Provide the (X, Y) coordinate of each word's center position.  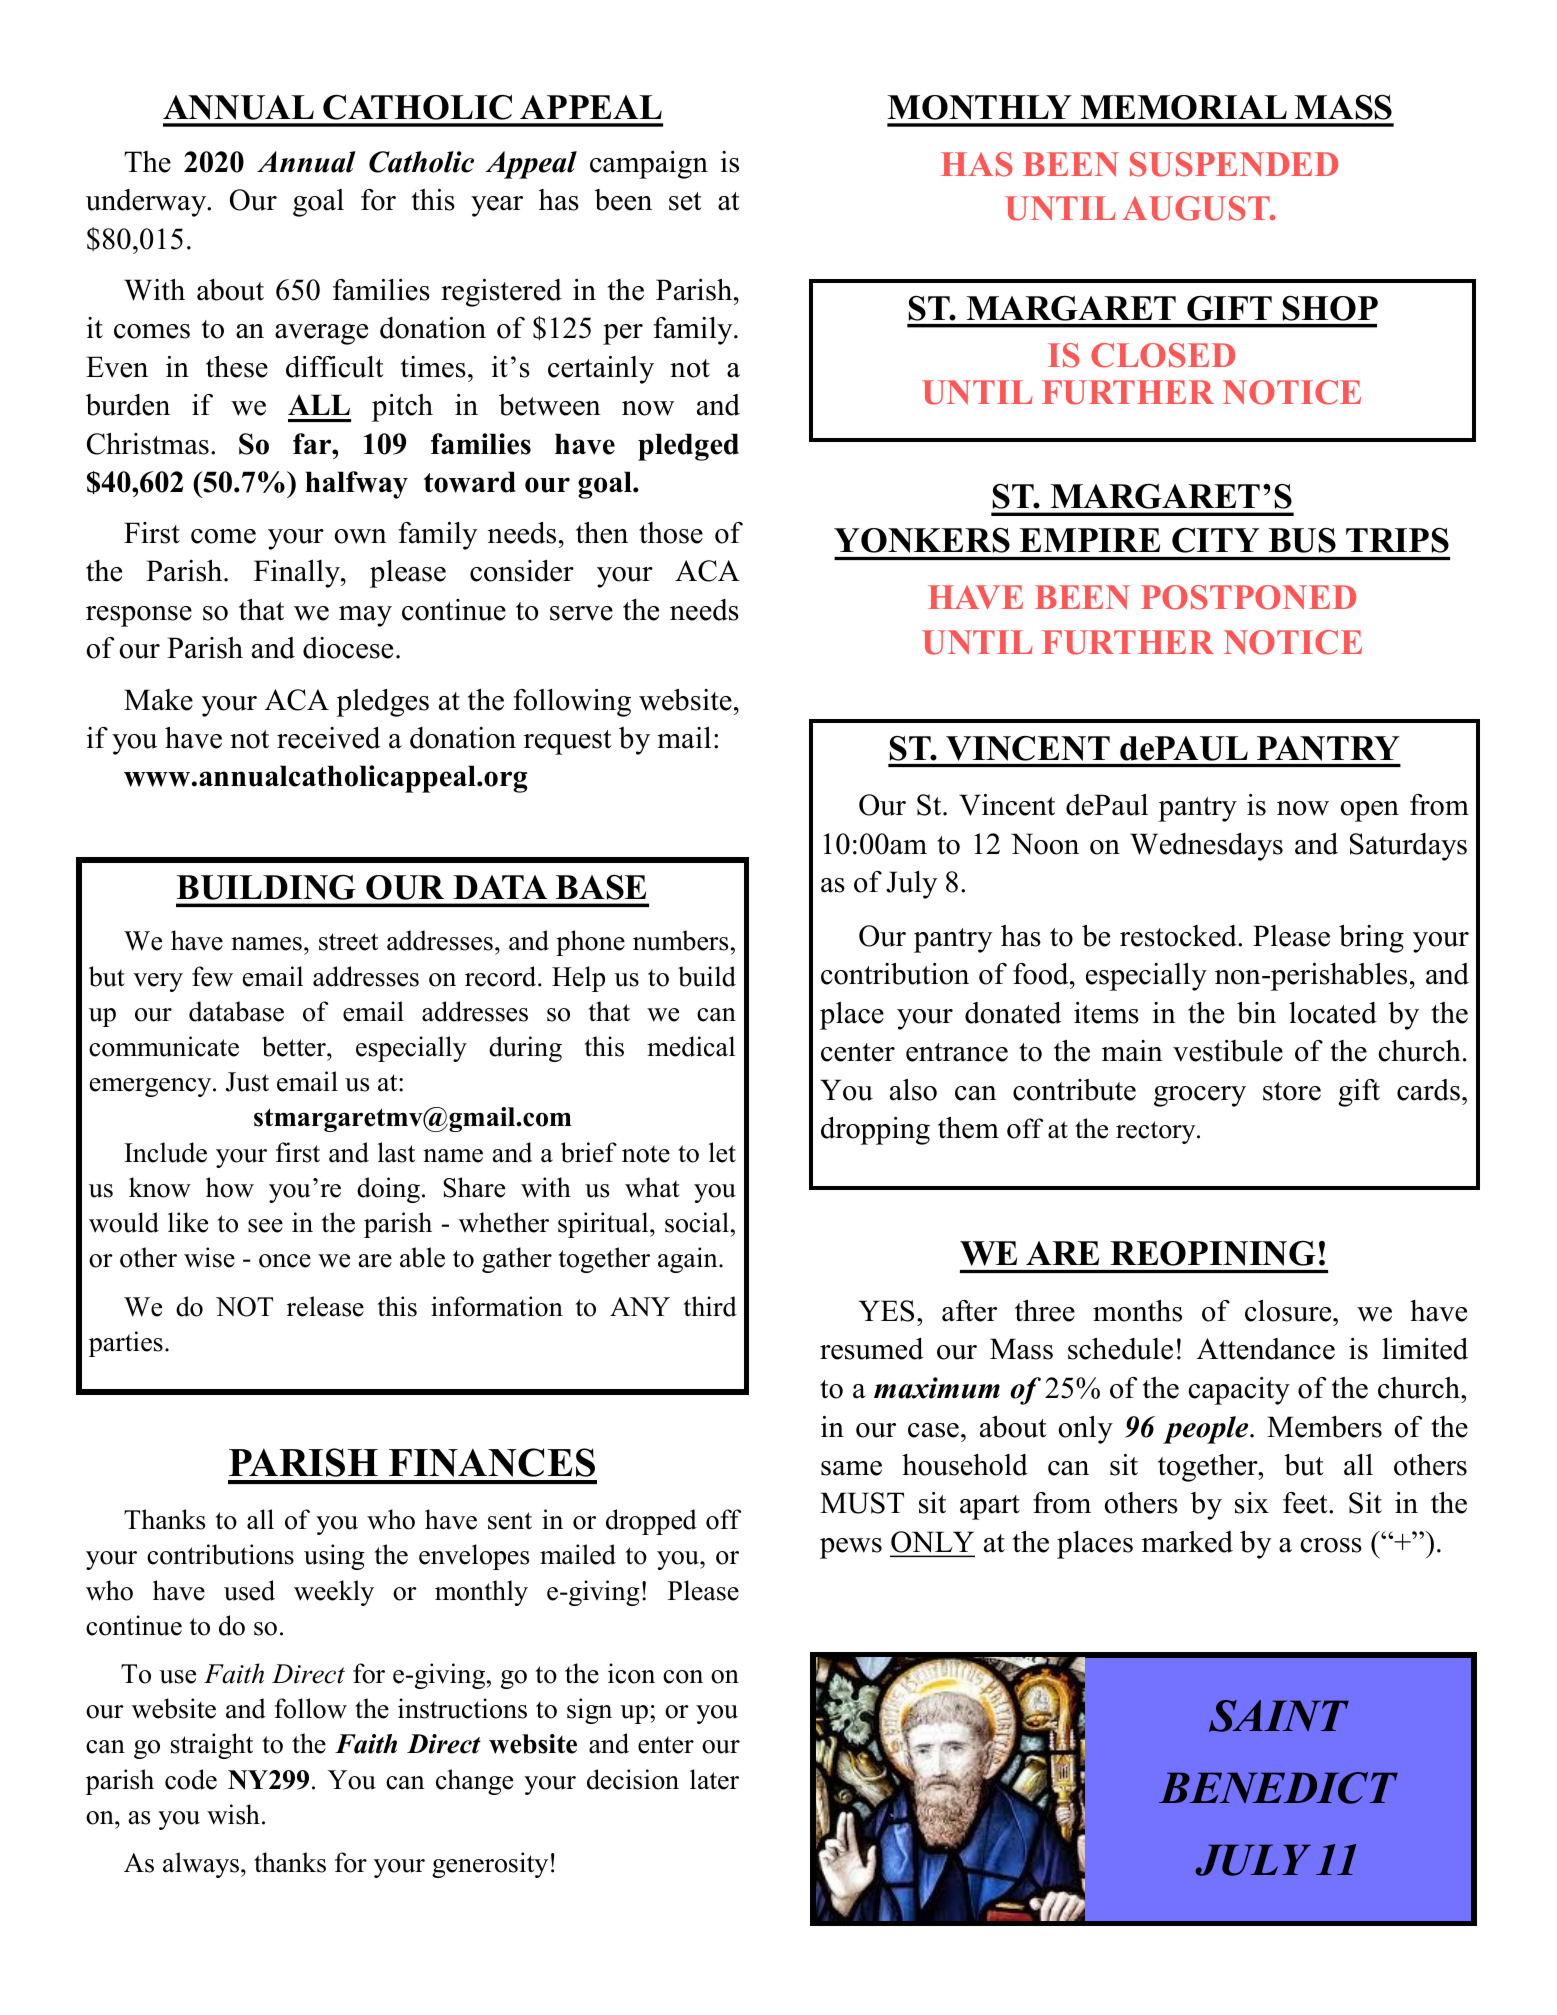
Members (1324, 1427)
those (671, 533)
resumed (871, 1349)
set (685, 201)
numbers (680, 940)
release (325, 1306)
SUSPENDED (1234, 164)
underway (147, 203)
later (714, 1779)
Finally (298, 573)
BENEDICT (1278, 1788)
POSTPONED (1248, 597)
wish (233, 1814)
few (212, 976)
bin (1256, 1013)
